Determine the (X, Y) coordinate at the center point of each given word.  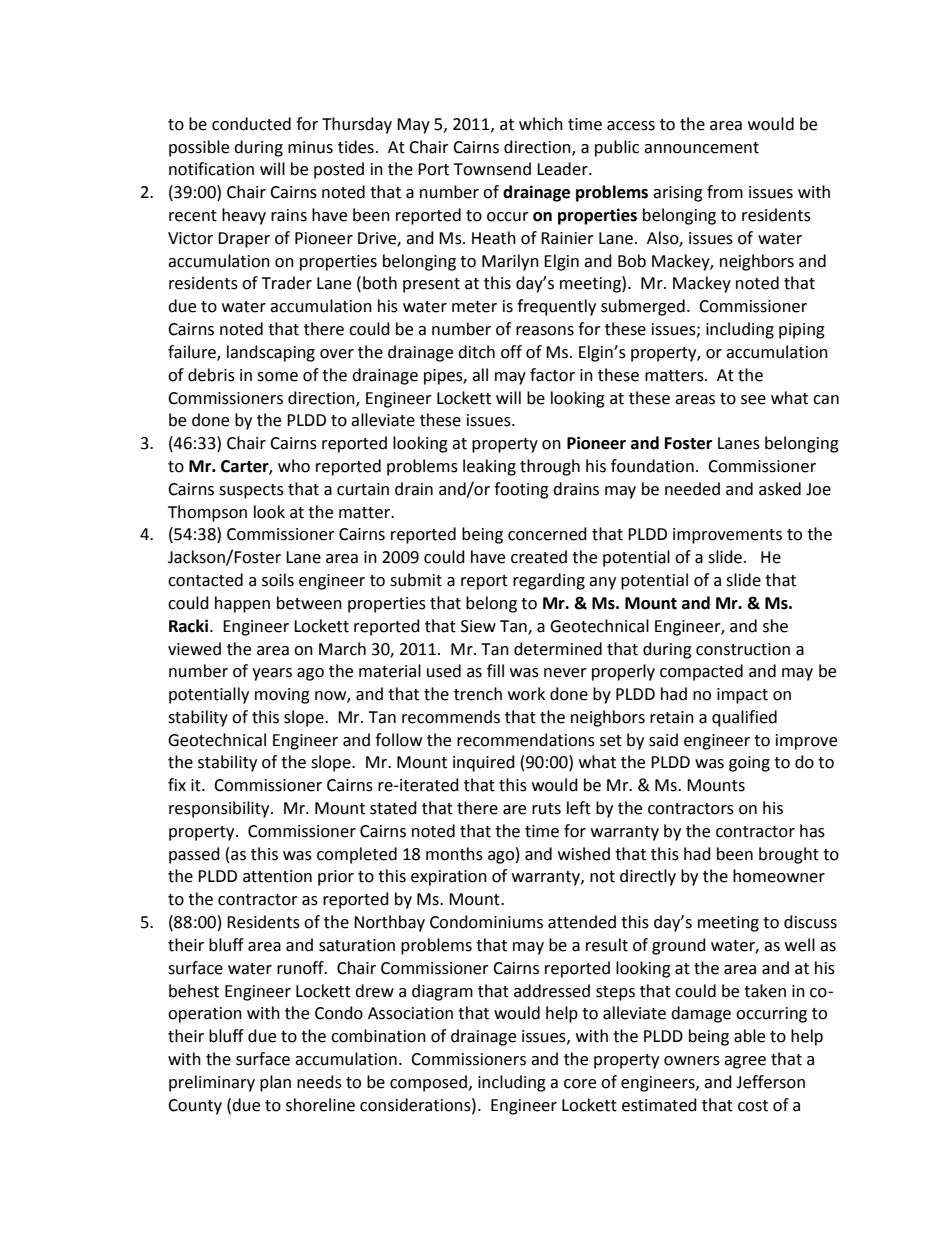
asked (780, 489)
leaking (489, 467)
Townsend (492, 169)
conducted (251, 124)
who (294, 466)
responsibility (220, 809)
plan (275, 1083)
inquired (484, 763)
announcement (701, 148)
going (749, 764)
